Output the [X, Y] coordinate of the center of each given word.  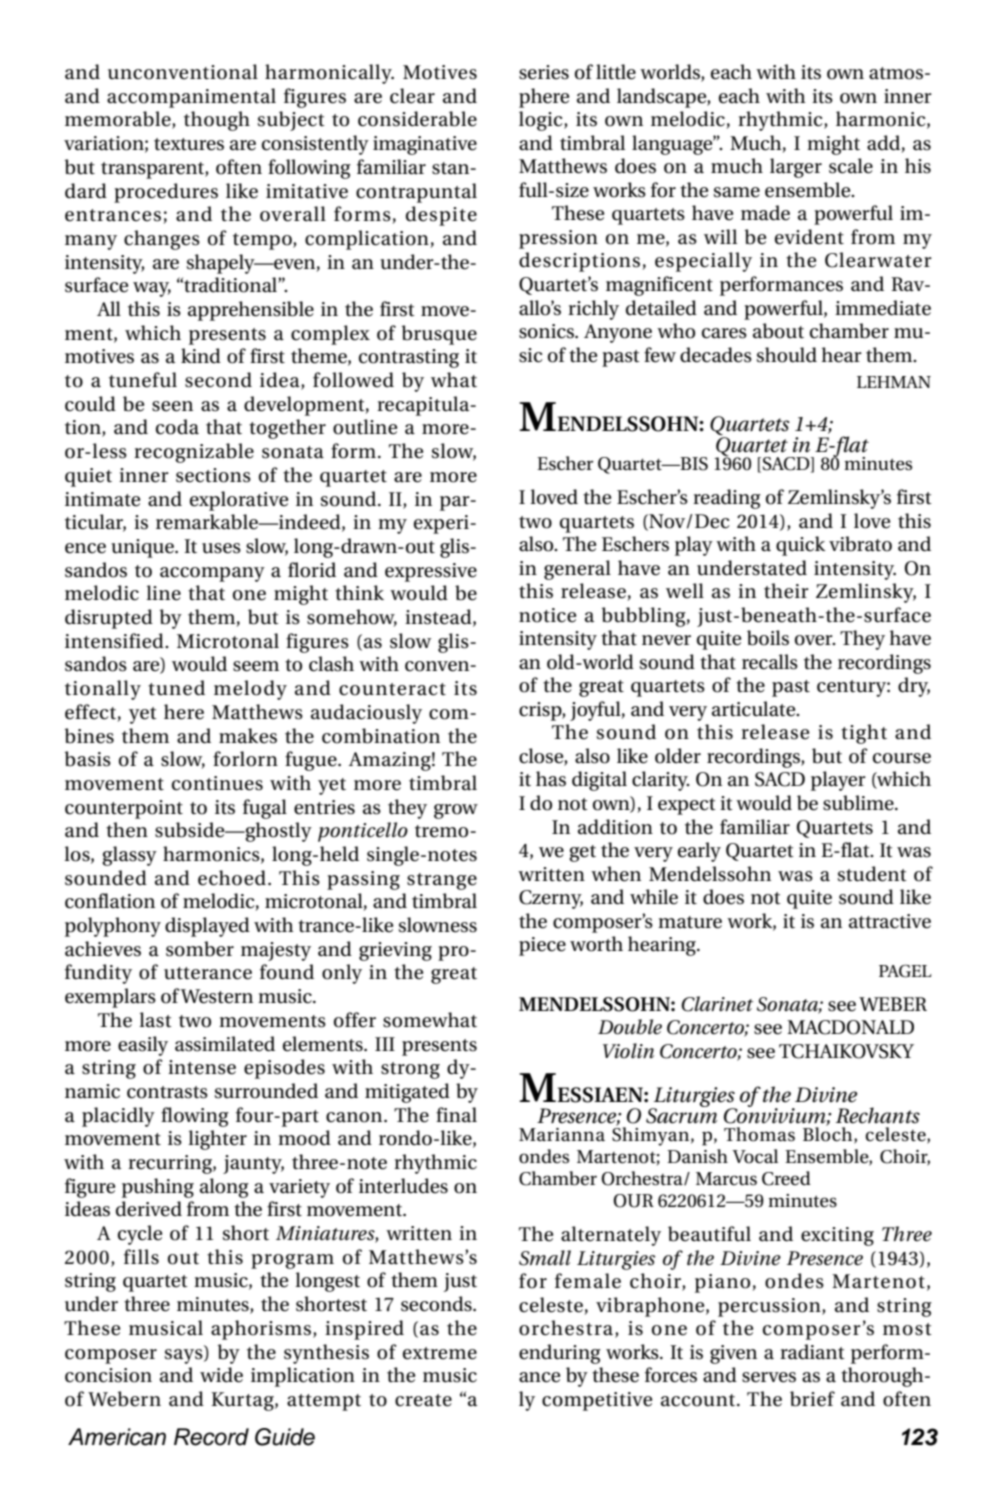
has [551, 779]
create [423, 1400]
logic [542, 121]
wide [221, 1375]
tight [864, 734]
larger [796, 168]
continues [217, 783]
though [217, 121]
